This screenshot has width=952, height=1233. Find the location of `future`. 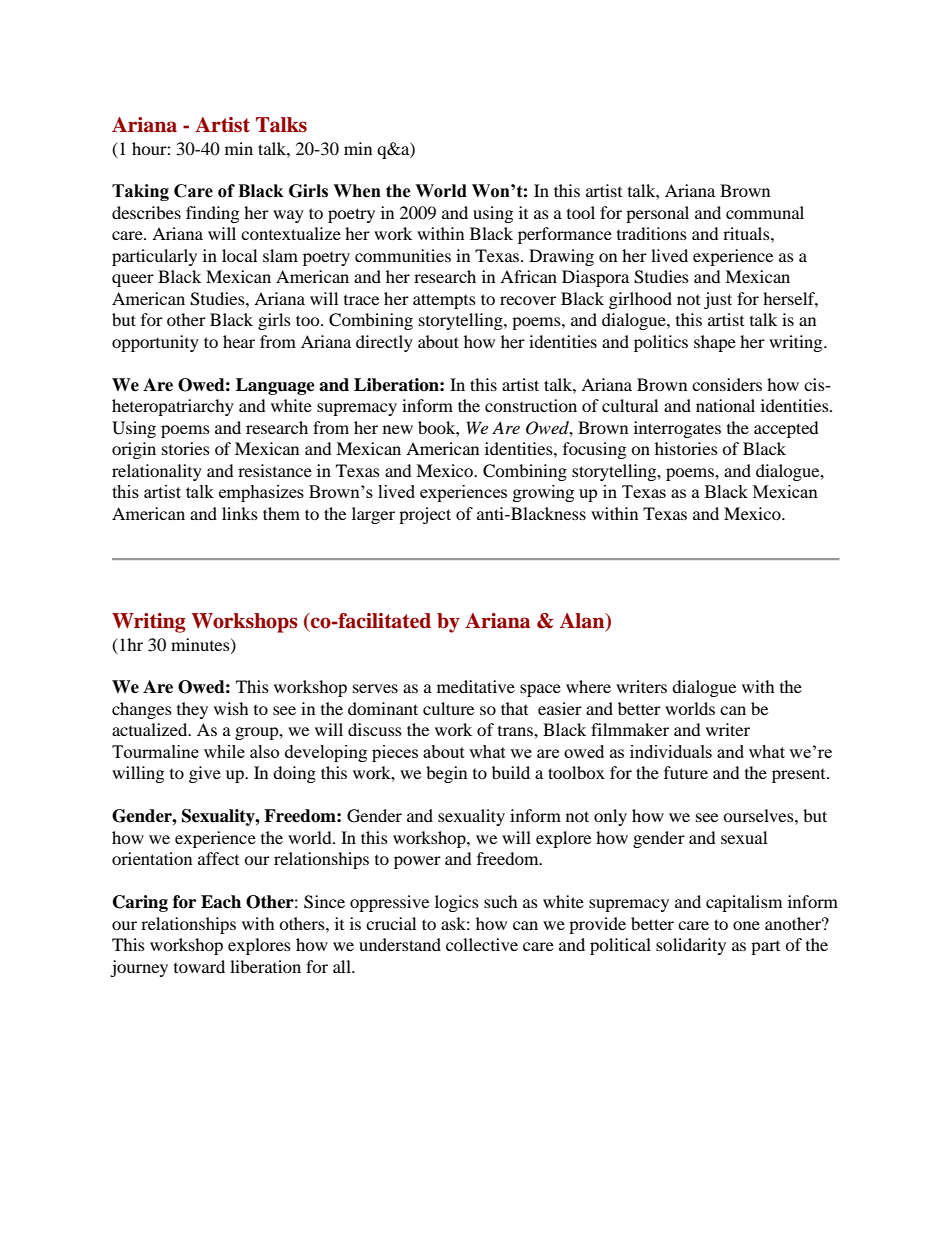

future is located at coordinates (686, 772).
